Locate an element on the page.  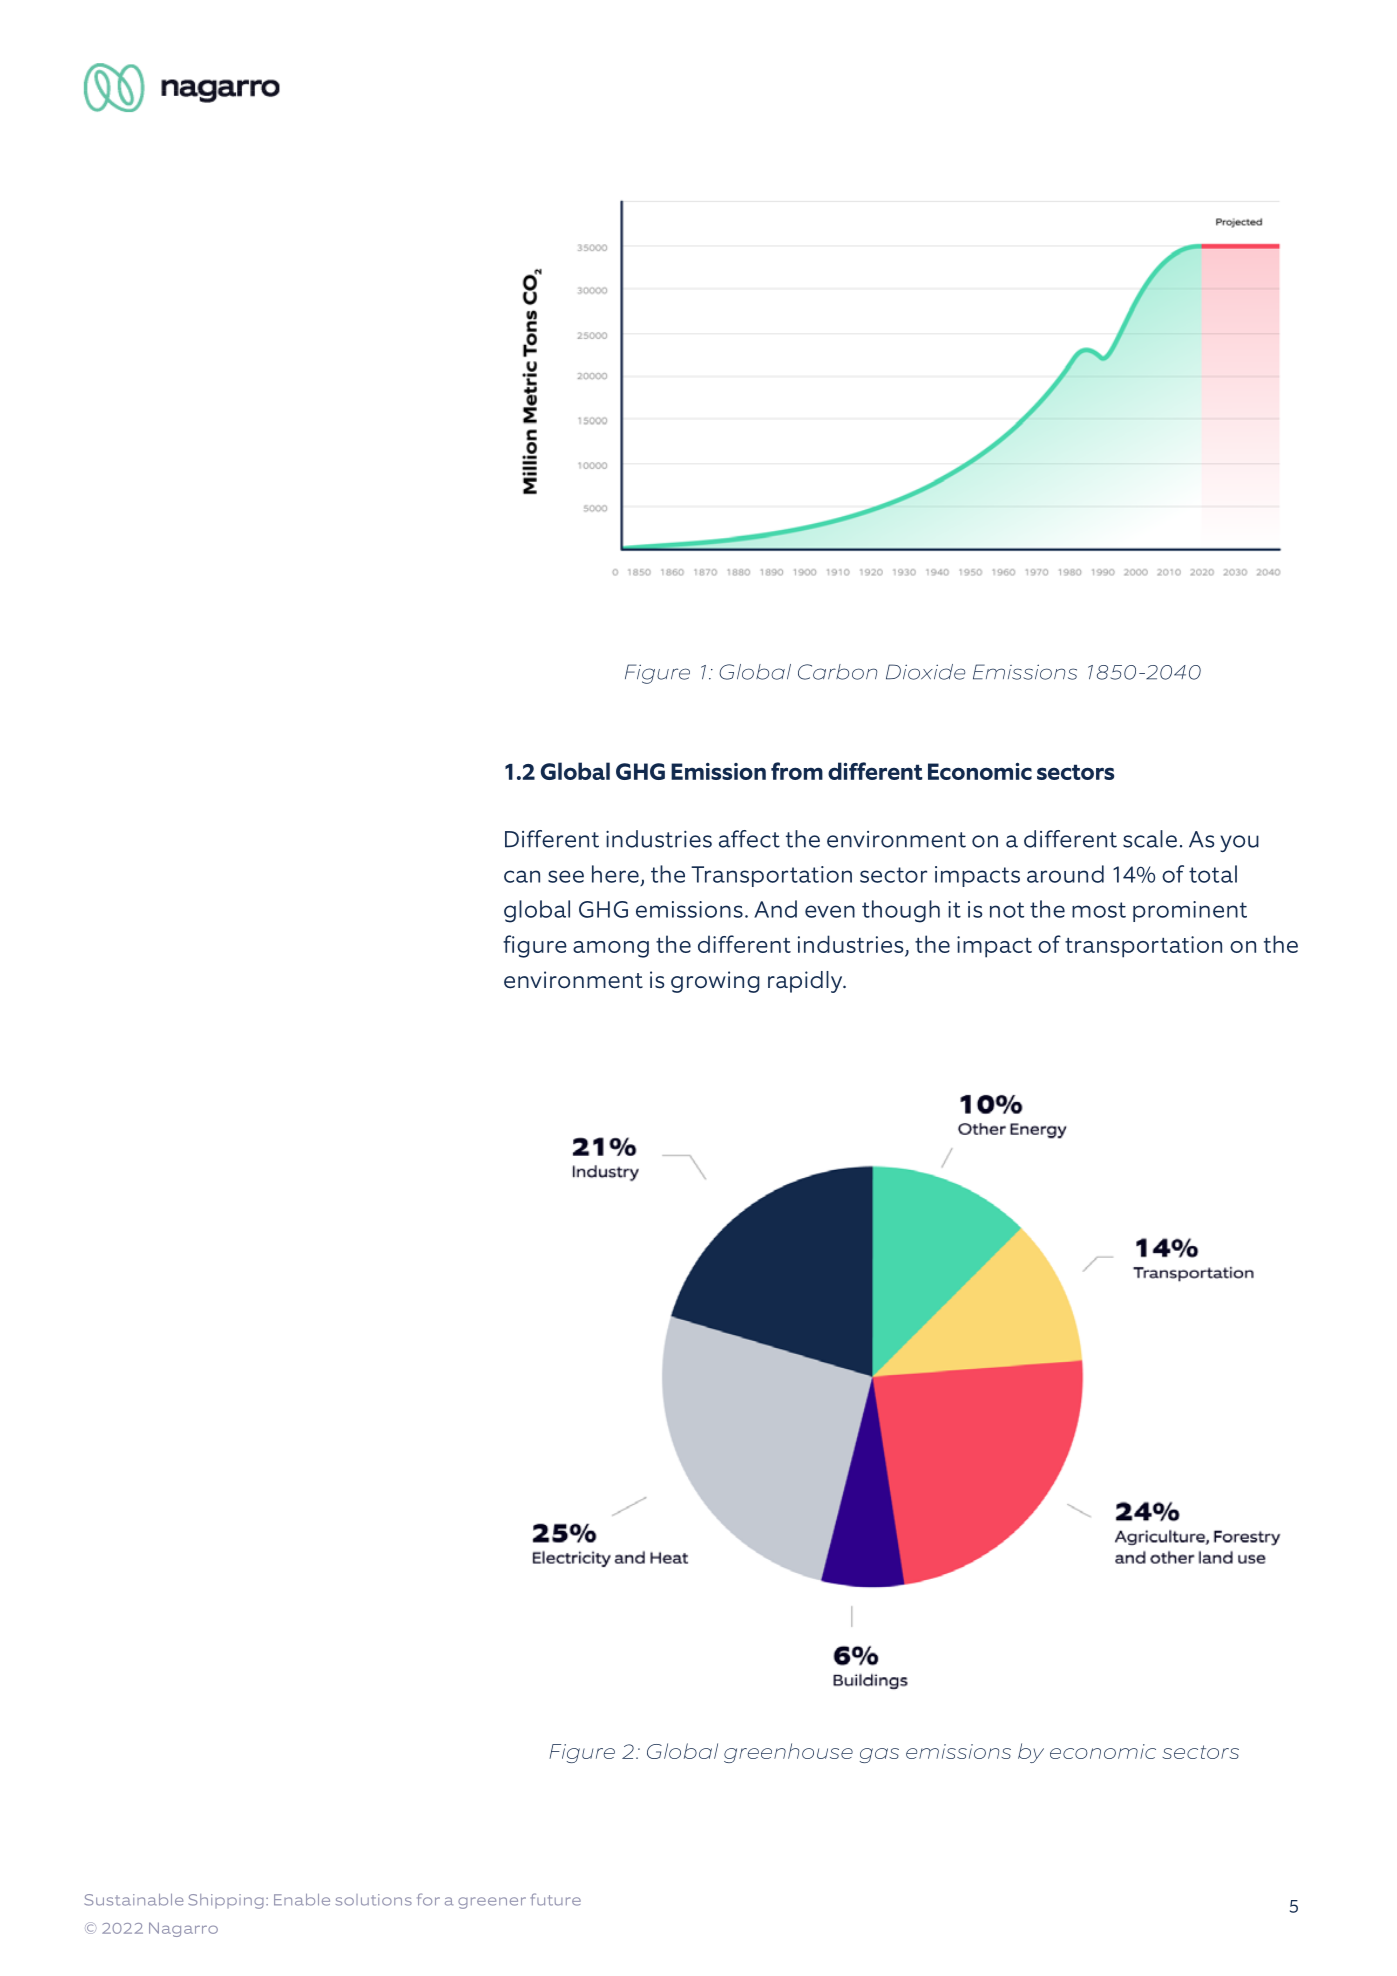
future is located at coordinates (556, 1899).
